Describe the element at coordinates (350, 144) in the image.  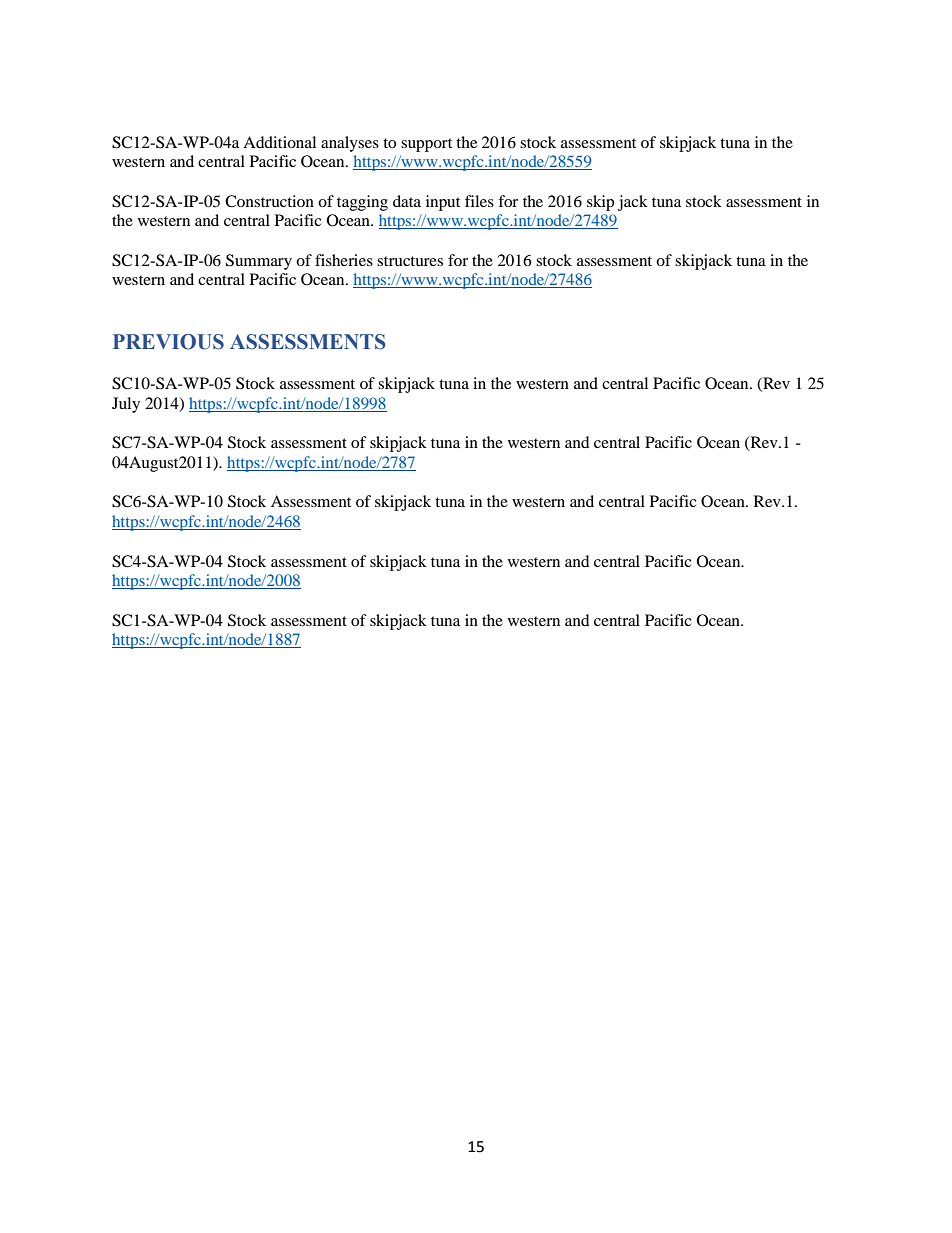
I see `analyses` at that location.
